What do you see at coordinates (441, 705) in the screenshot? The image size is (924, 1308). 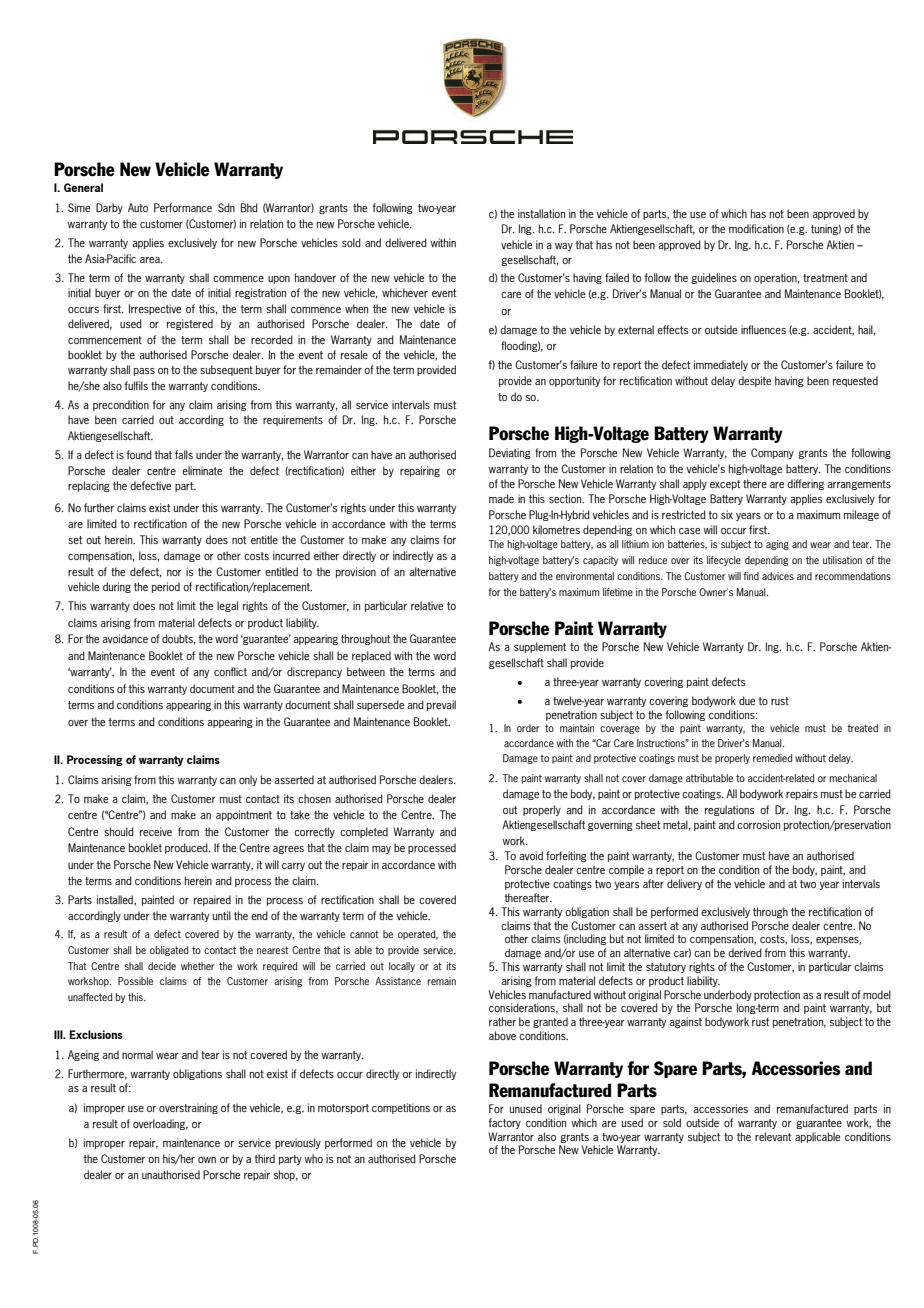 I see `prevail` at bounding box center [441, 705].
